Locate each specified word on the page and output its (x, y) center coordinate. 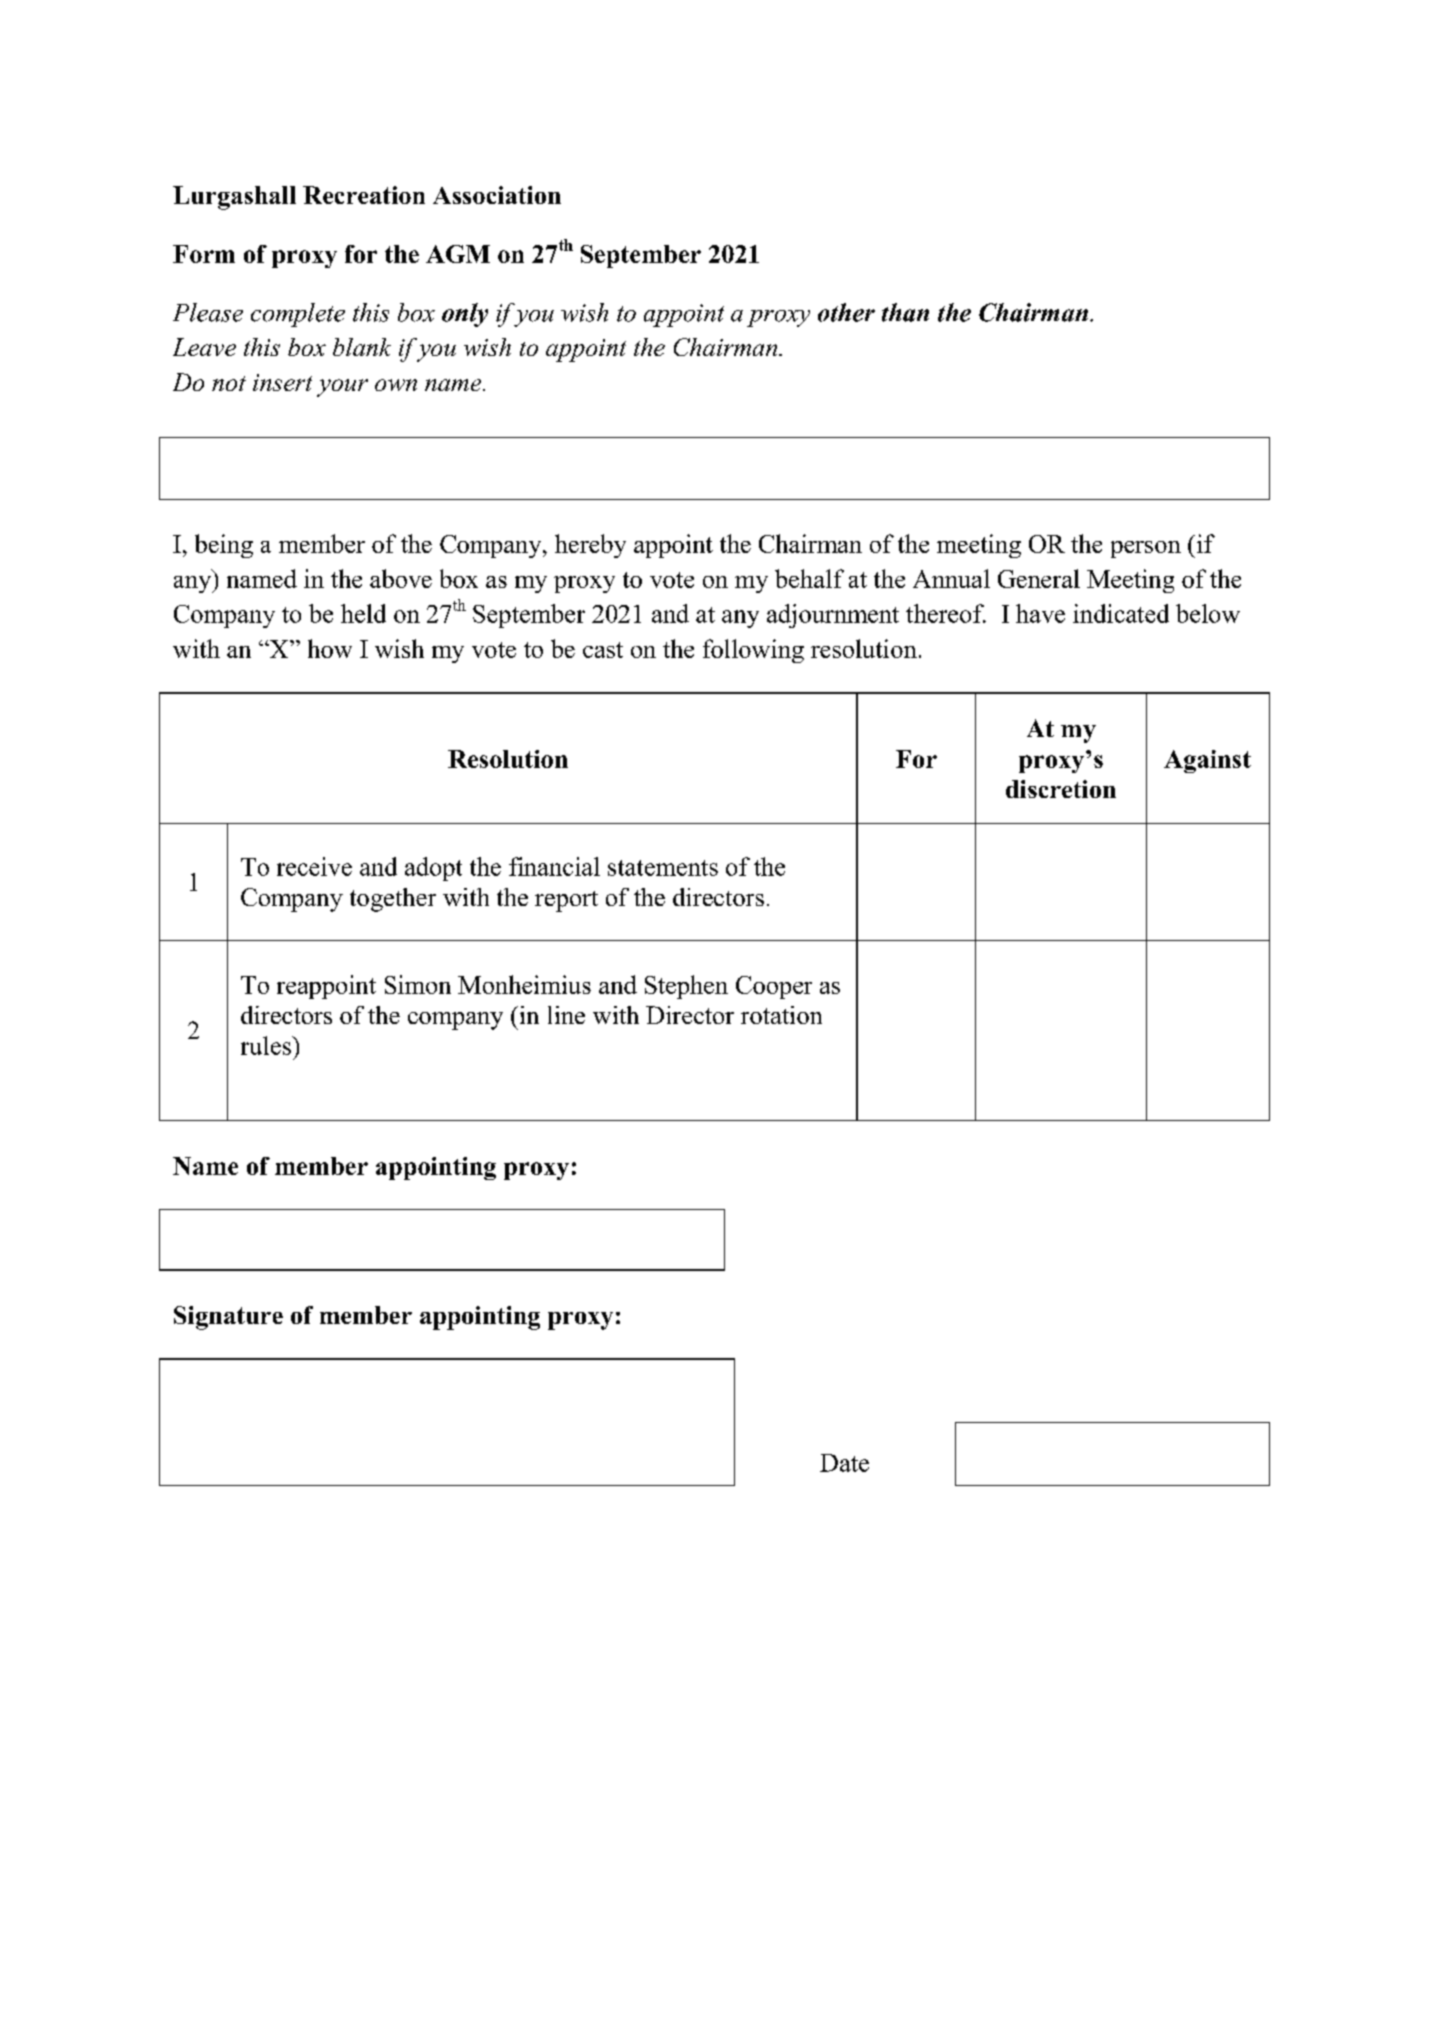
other (846, 312)
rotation (781, 1015)
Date (844, 1463)
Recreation (364, 195)
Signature (228, 1318)
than (905, 312)
